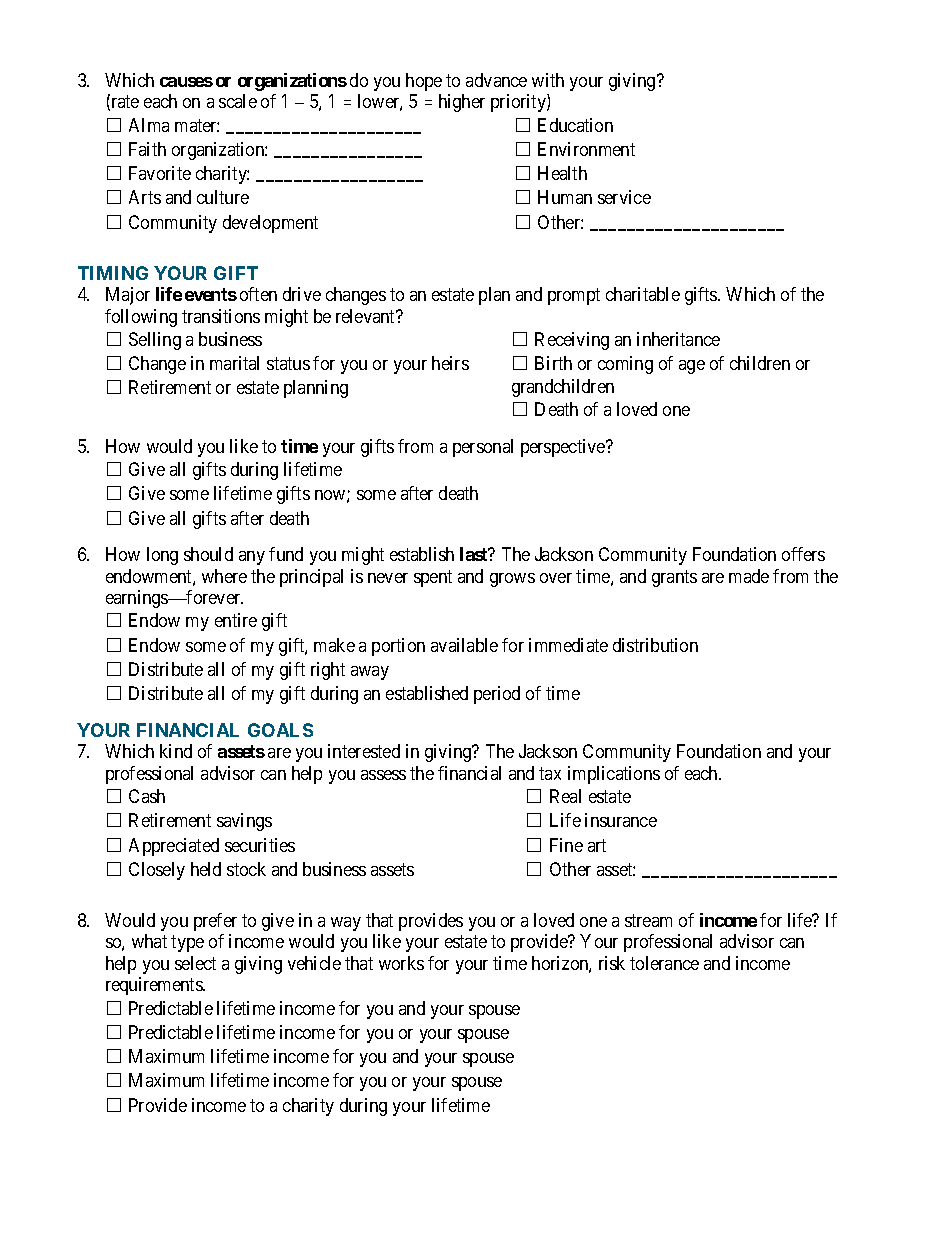 Image resolution: width=952 pixels, height=1233 pixels. Describe the element at coordinates (197, 125) in the image. I see `mater` at that location.
